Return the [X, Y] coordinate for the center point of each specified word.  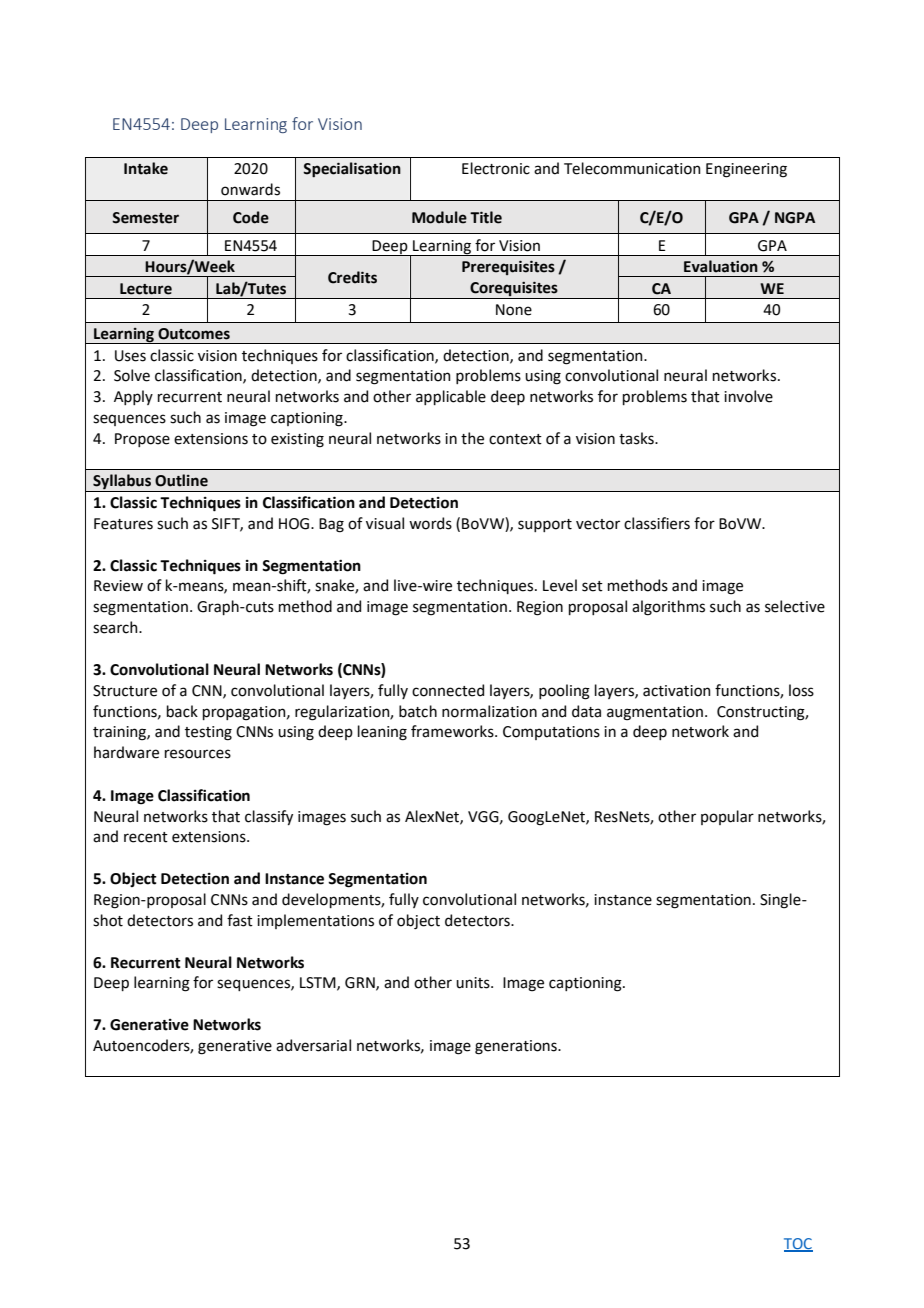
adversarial [313, 1045]
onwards [250, 189]
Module [439, 217]
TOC [798, 1244]
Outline [181, 480]
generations [517, 1047]
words [430, 523]
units [474, 983]
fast [240, 920]
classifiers [657, 523]
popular [727, 817]
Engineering [746, 170]
